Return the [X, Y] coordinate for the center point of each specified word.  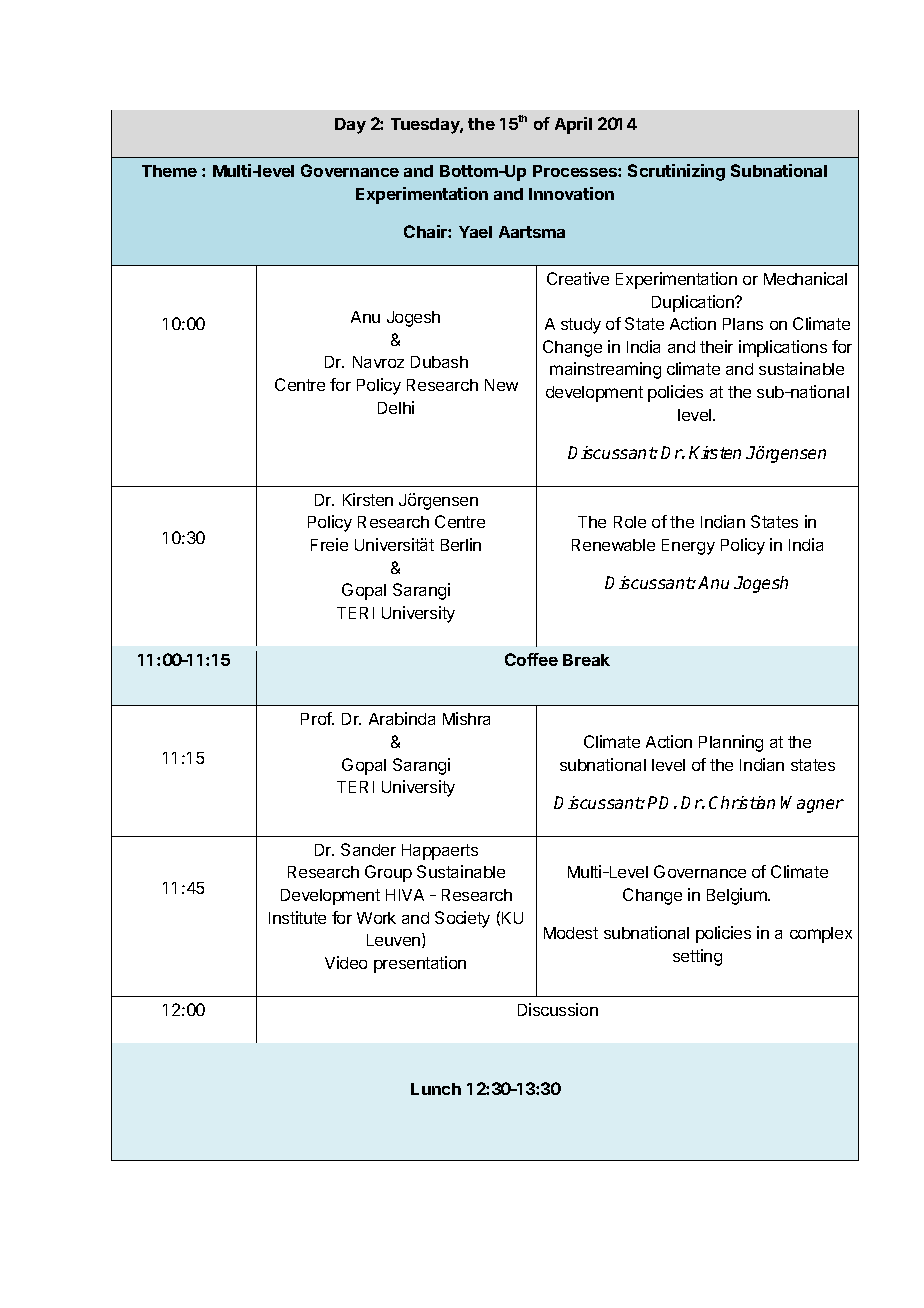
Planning [731, 743]
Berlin [461, 544]
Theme [169, 171]
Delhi [396, 407]
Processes [576, 171]
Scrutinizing [676, 172]
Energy [688, 547]
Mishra [466, 718]
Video [346, 962]
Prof [317, 718]
